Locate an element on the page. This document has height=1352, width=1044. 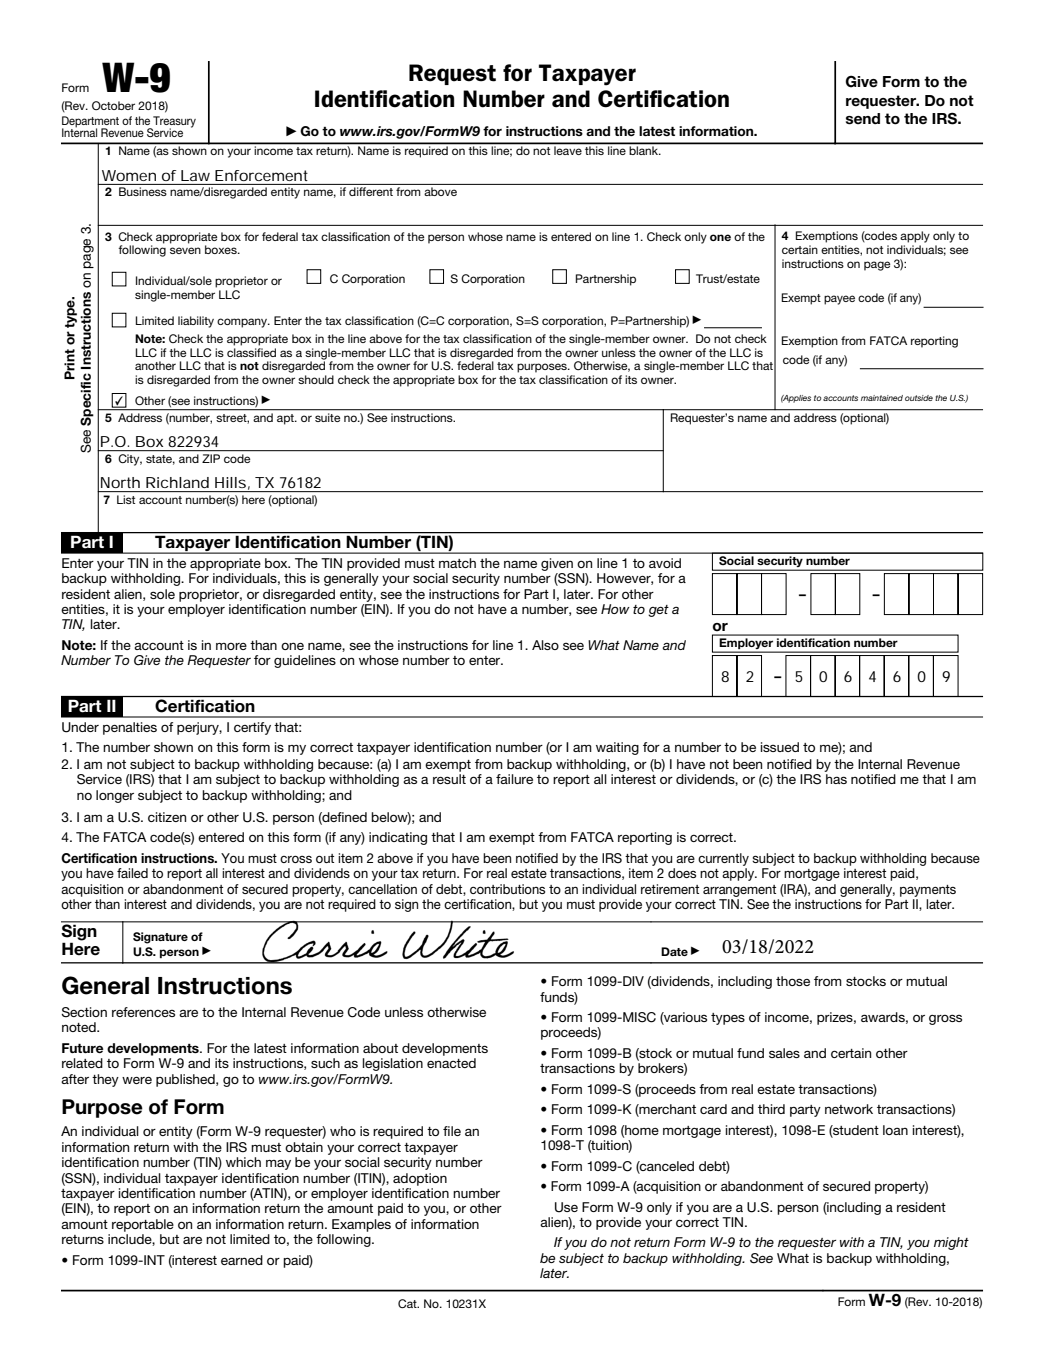
payments is located at coordinates (928, 891).
